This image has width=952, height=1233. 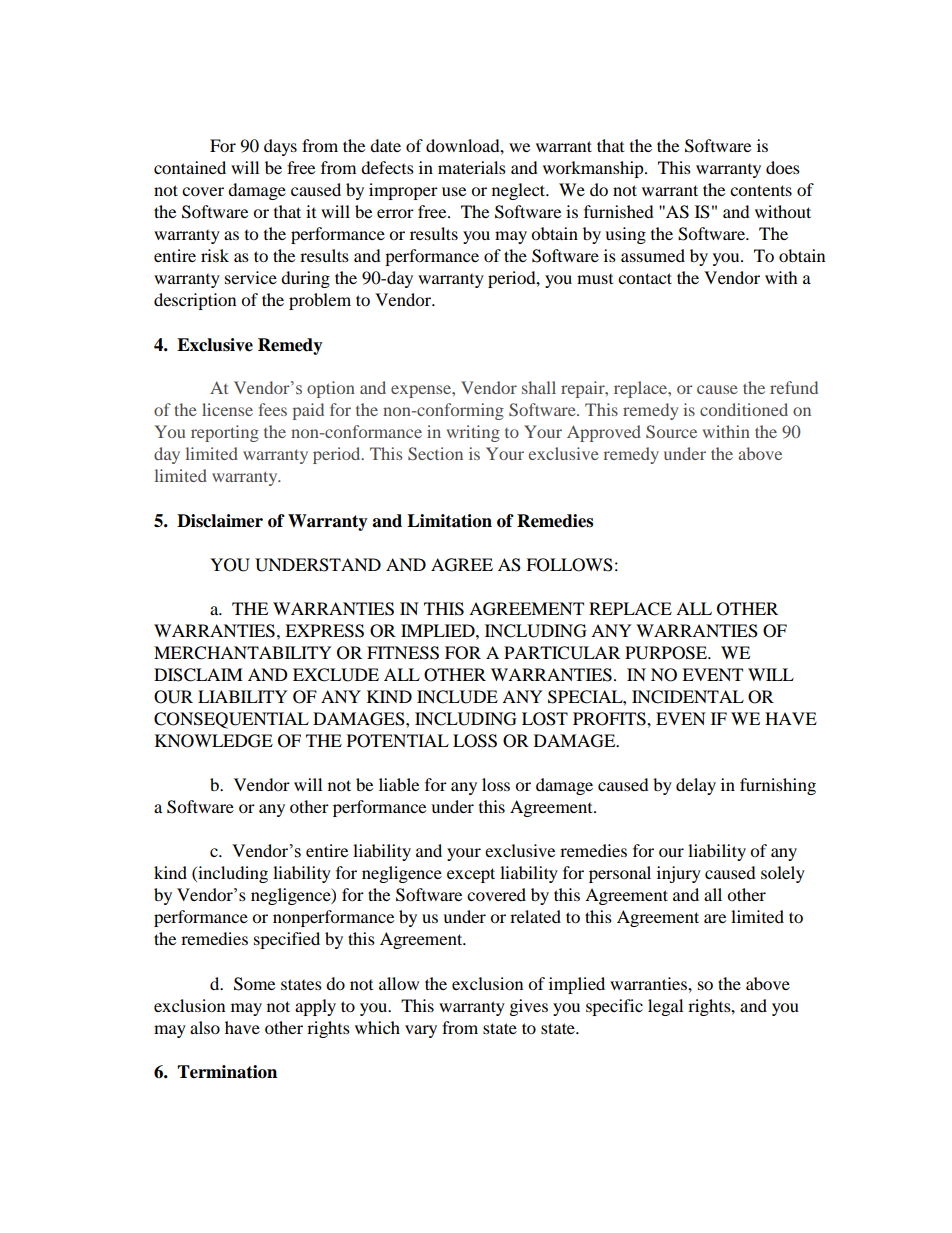 What do you see at coordinates (243, 653) in the image?
I see `MERCHANTABILITY` at bounding box center [243, 653].
